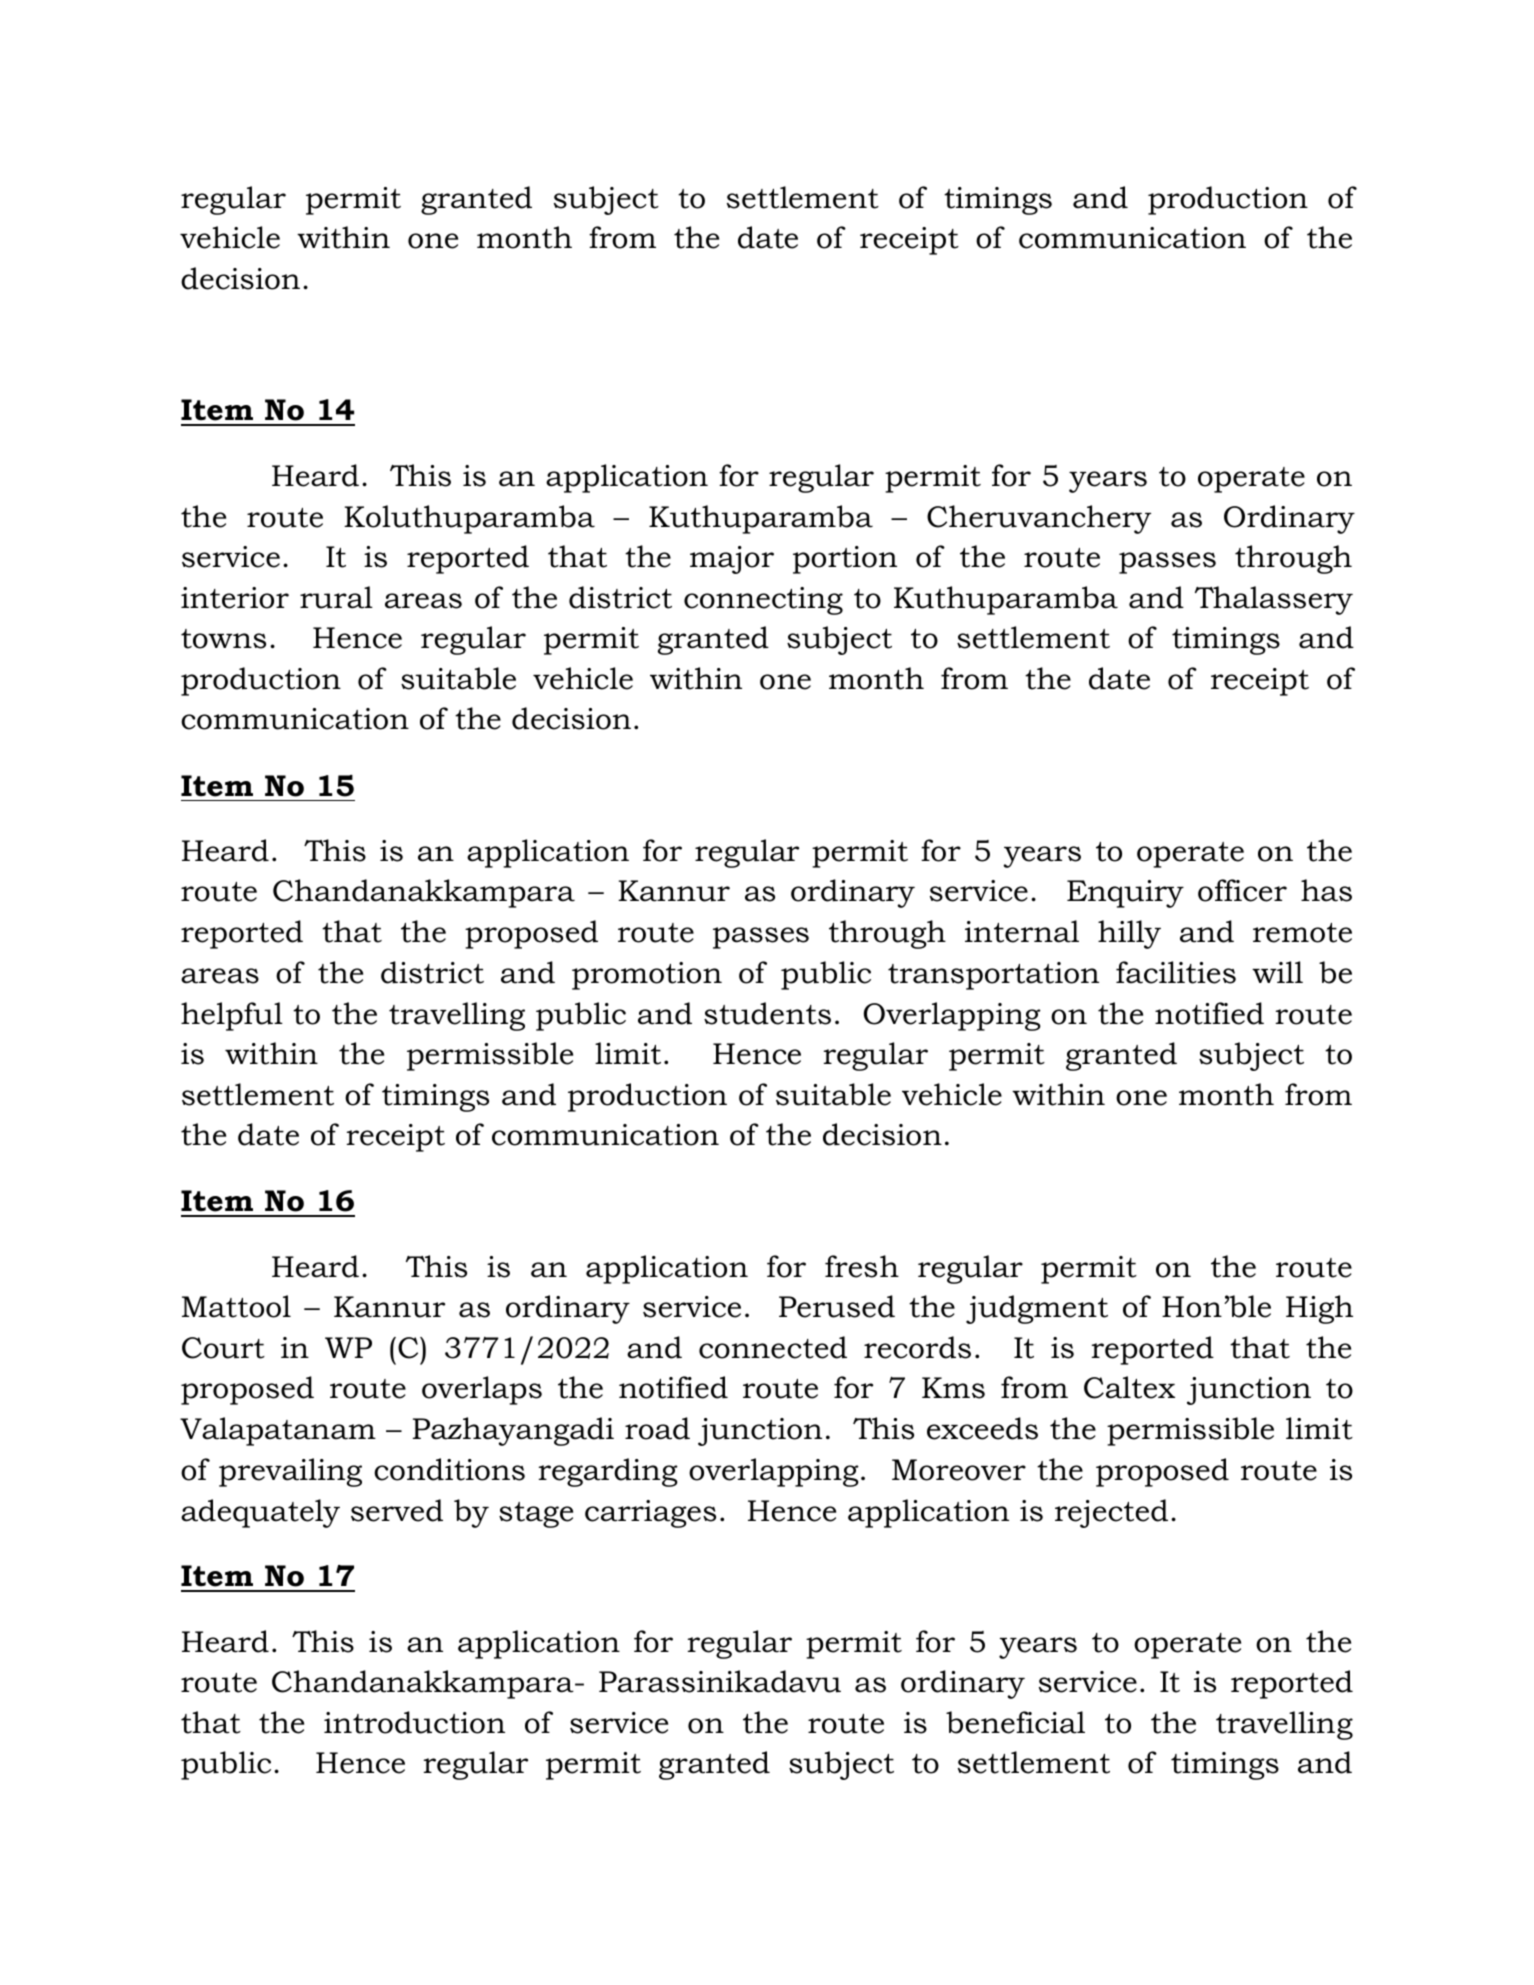 Image resolution: width=1534 pixels, height=1985 pixels. Describe the element at coordinates (657, 1428) in the page. I see `road` at that location.
